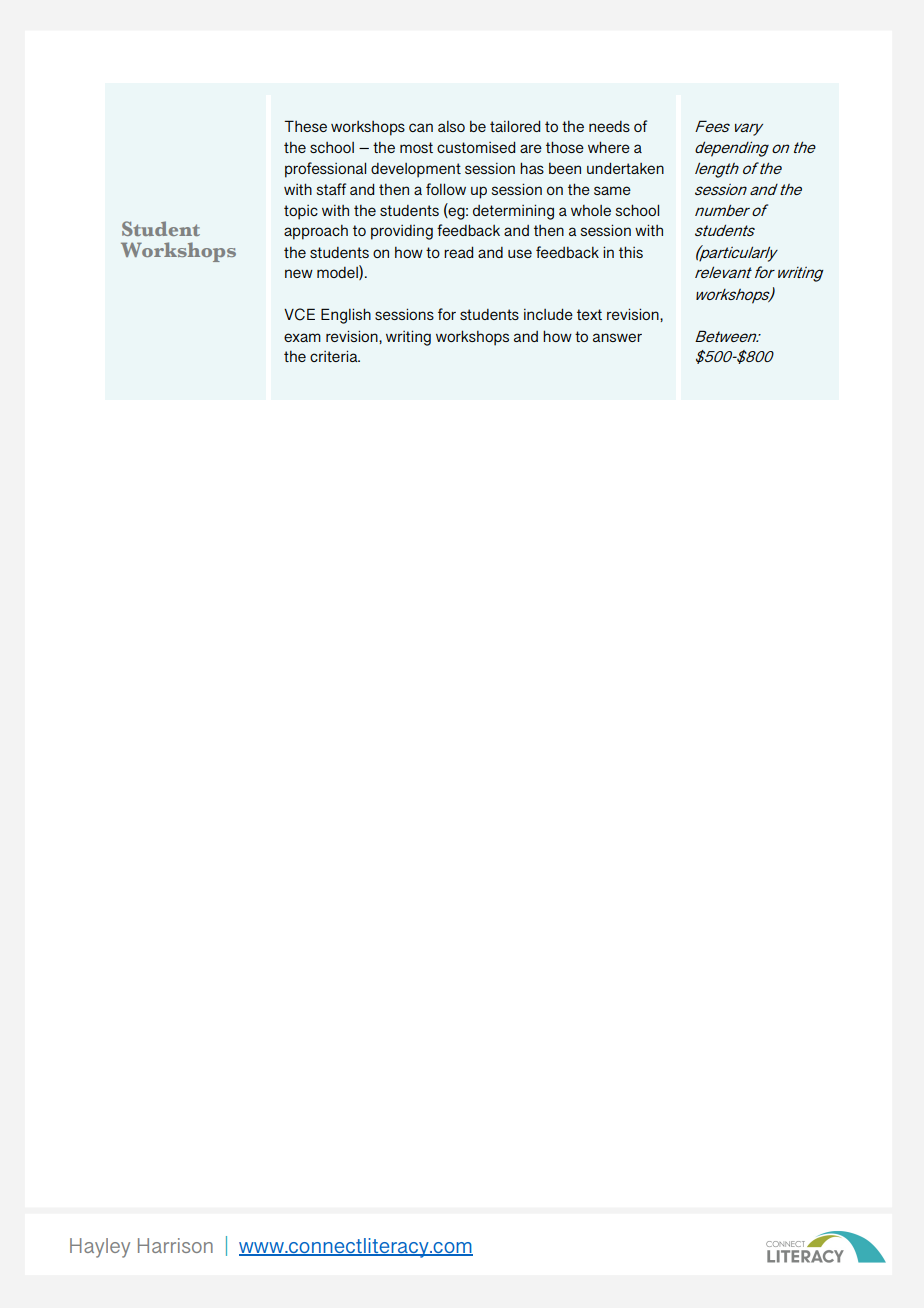  I want to click on These, so click(305, 126).
